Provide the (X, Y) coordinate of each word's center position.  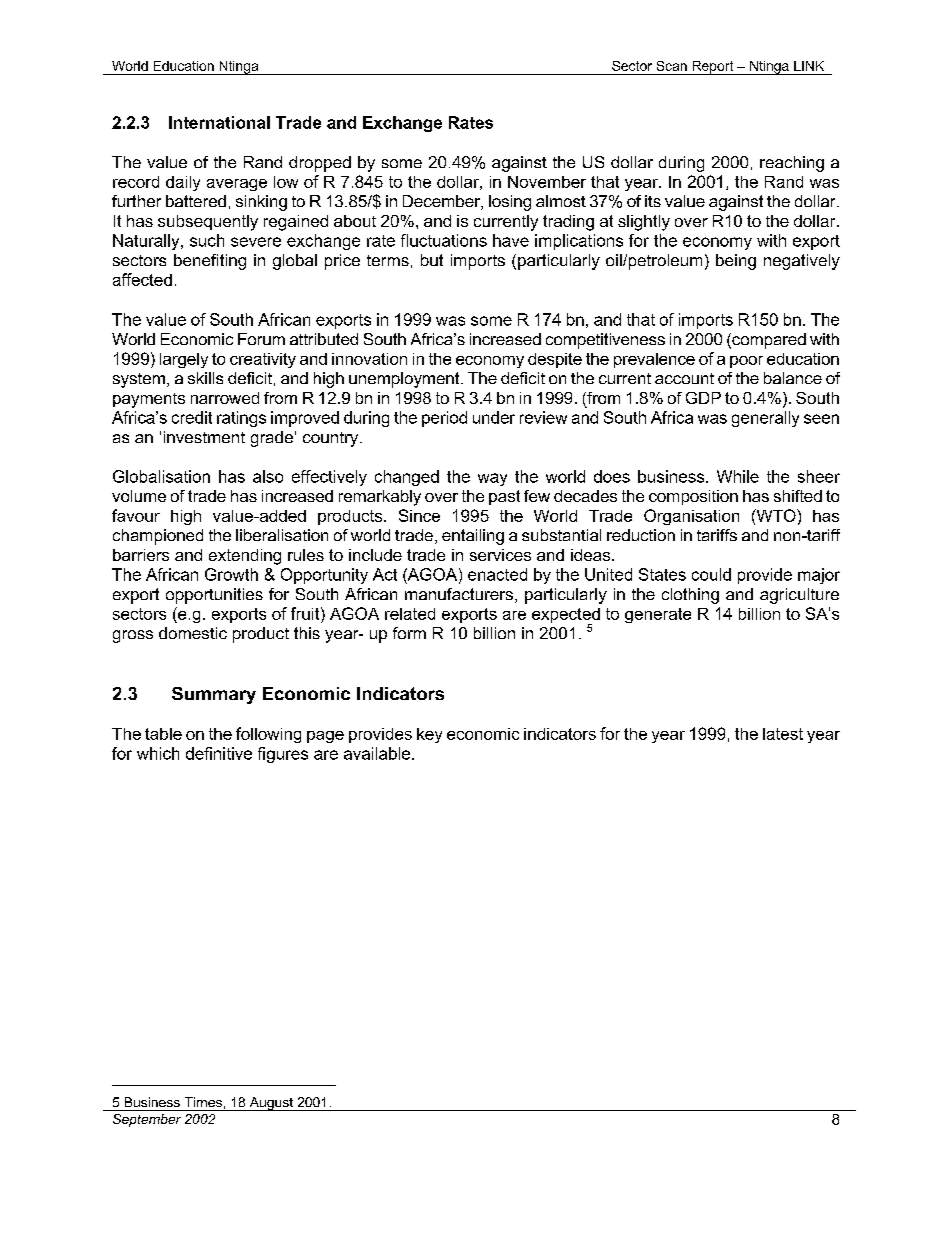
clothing (690, 596)
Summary (214, 695)
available (377, 753)
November (547, 182)
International (219, 122)
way (492, 479)
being (736, 262)
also (268, 476)
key (429, 735)
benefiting (210, 262)
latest (783, 734)
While (738, 476)
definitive (219, 753)
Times (203, 1102)
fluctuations (444, 240)
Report (713, 68)
